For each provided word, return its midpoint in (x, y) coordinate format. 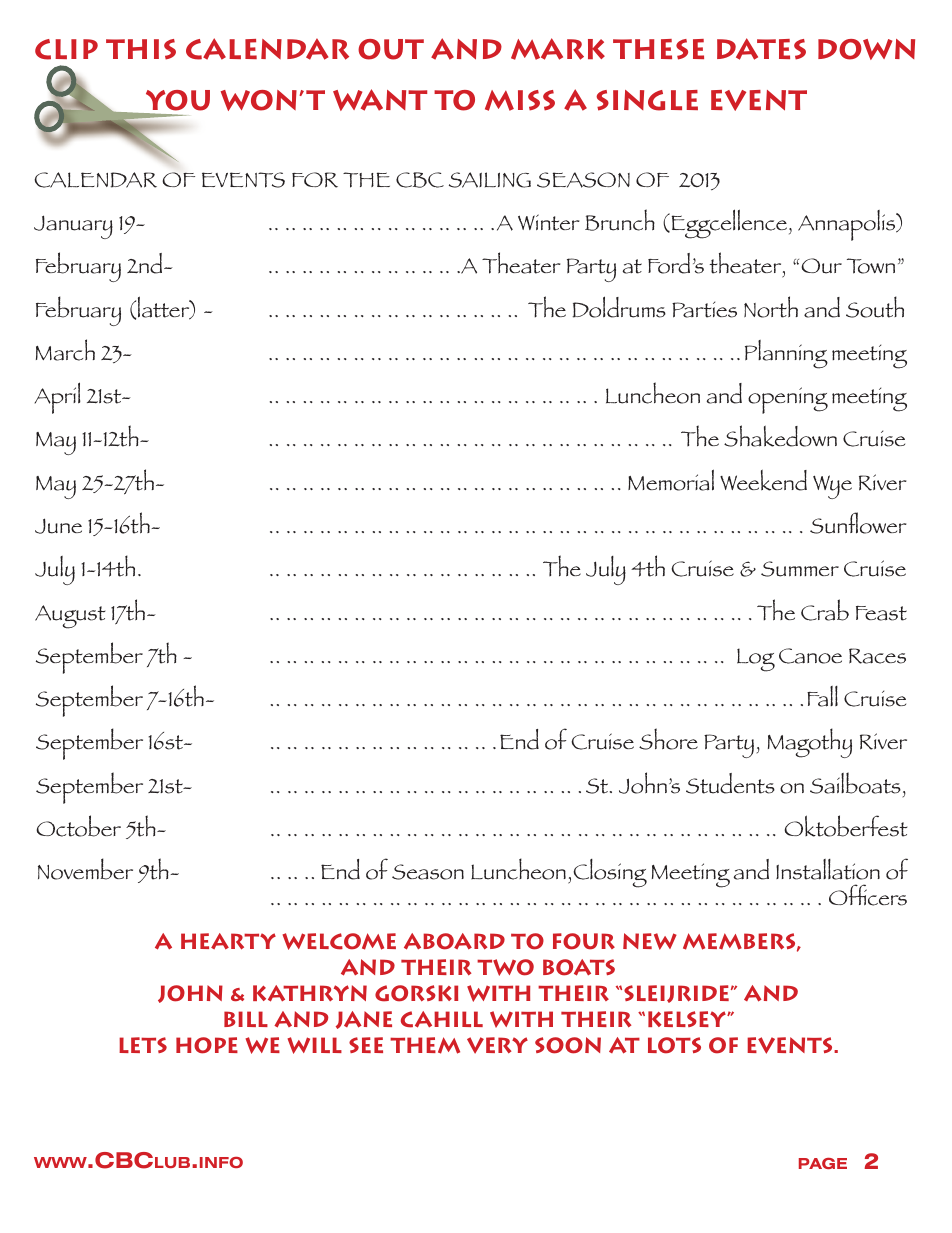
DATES (761, 49)
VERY (497, 1045)
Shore (668, 739)
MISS (520, 100)
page (823, 1163)
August (70, 617)
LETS (143, 1045)
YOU (178, 100)
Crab (825, 610)
